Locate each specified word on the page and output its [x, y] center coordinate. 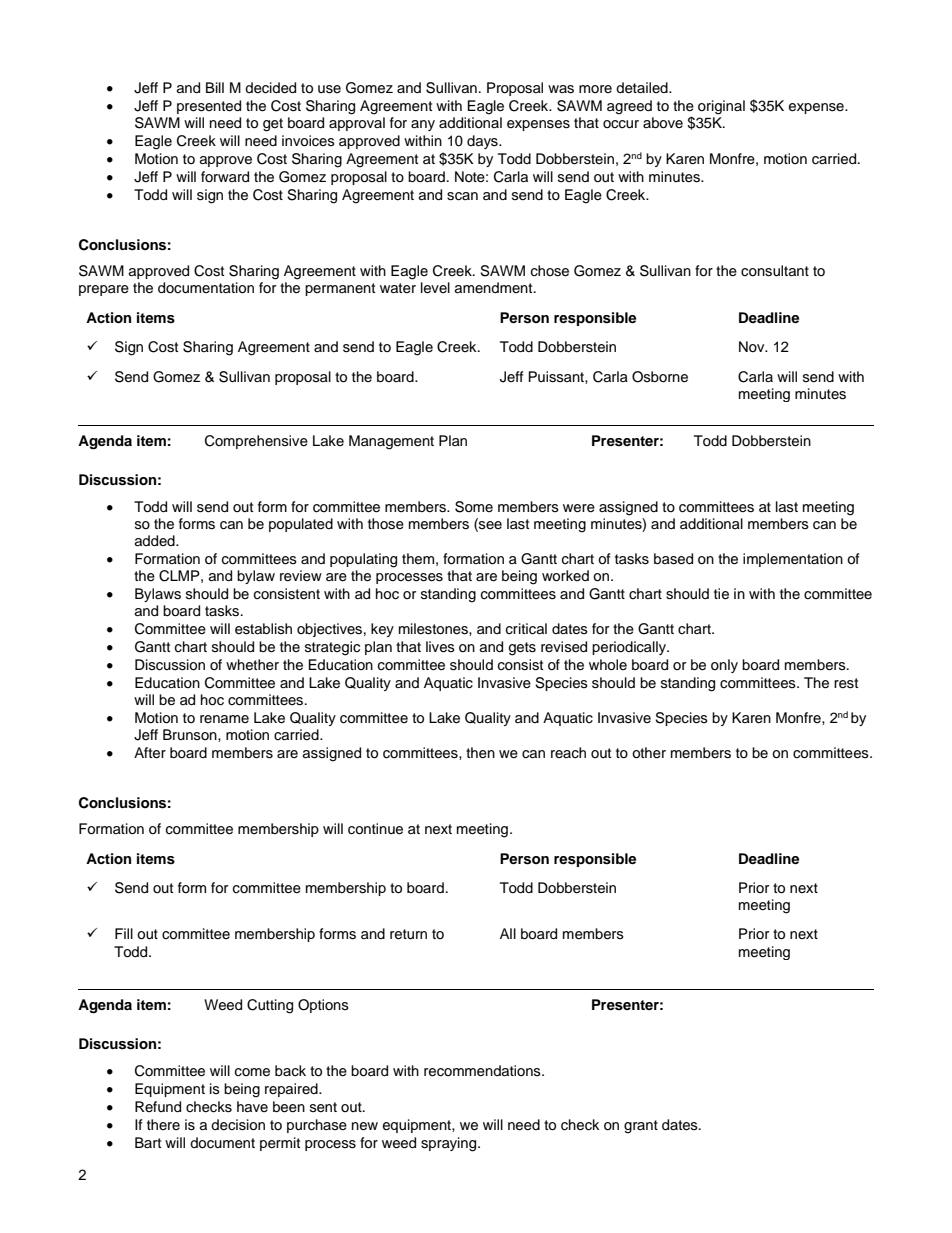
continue [375, 829]
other [649, 753]
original [721, 107]
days [483, 142]
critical [526, 629]
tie [721, 594]
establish [263, 629]
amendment [495, 287]
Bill [215, 87]
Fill [124, 933]
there [163, 1124]
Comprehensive [256, 442]
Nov [753, 346]
